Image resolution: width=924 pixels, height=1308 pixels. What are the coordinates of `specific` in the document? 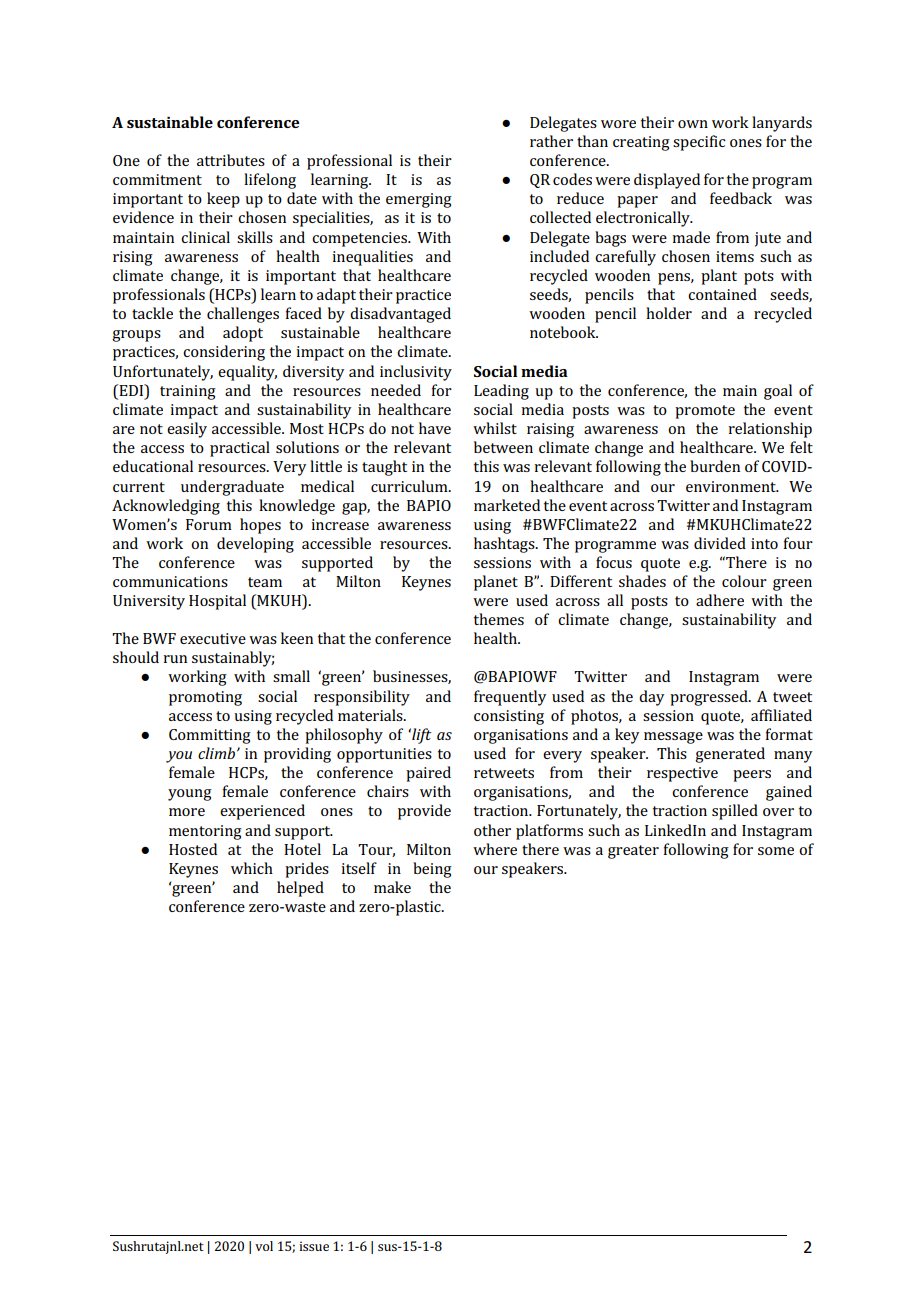 It's located at (699, 143).
